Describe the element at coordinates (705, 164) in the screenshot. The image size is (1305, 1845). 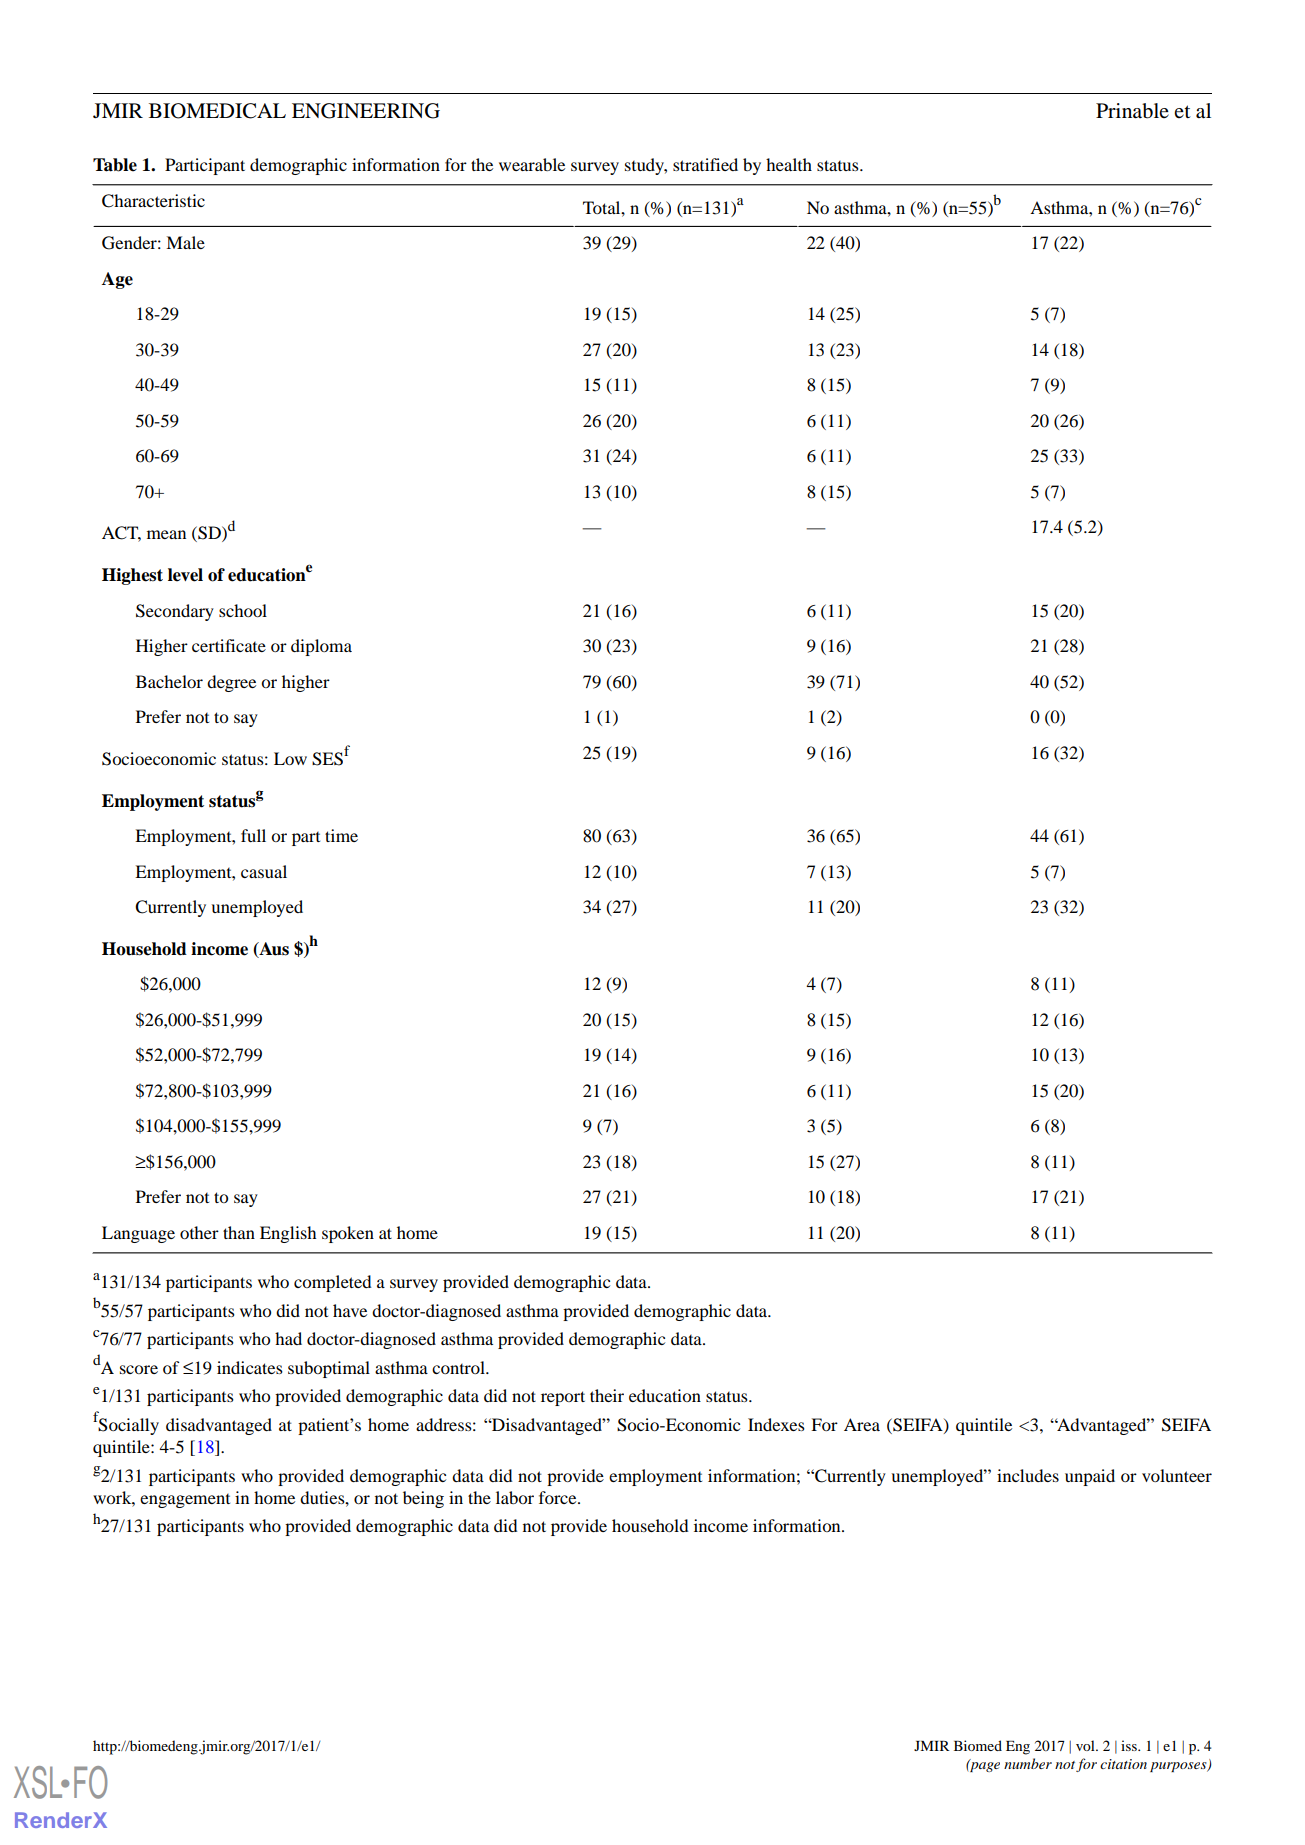
I see `stratified` at that location.
